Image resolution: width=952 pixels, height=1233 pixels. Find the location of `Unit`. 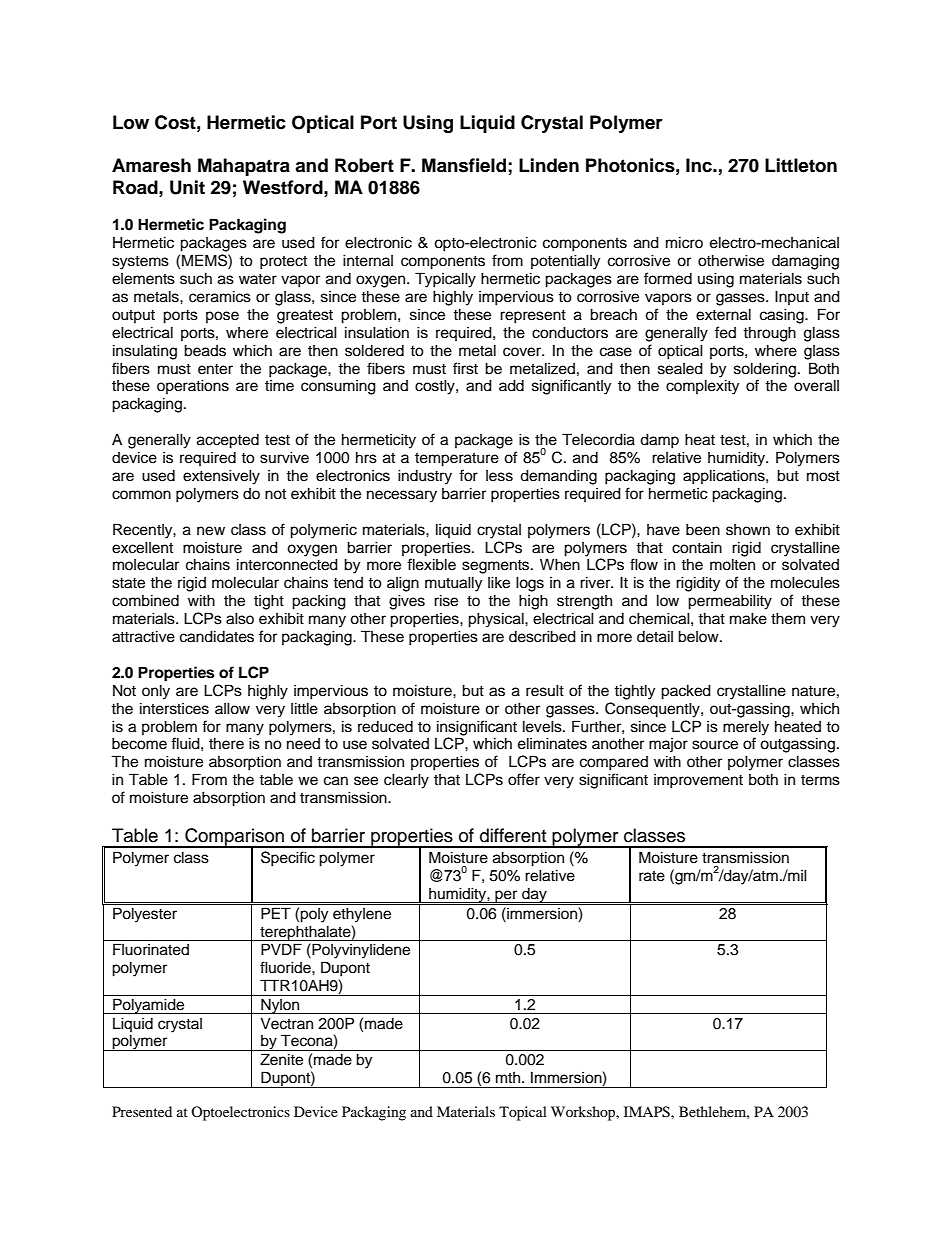

Unit is located at coordinates (187, 187).
